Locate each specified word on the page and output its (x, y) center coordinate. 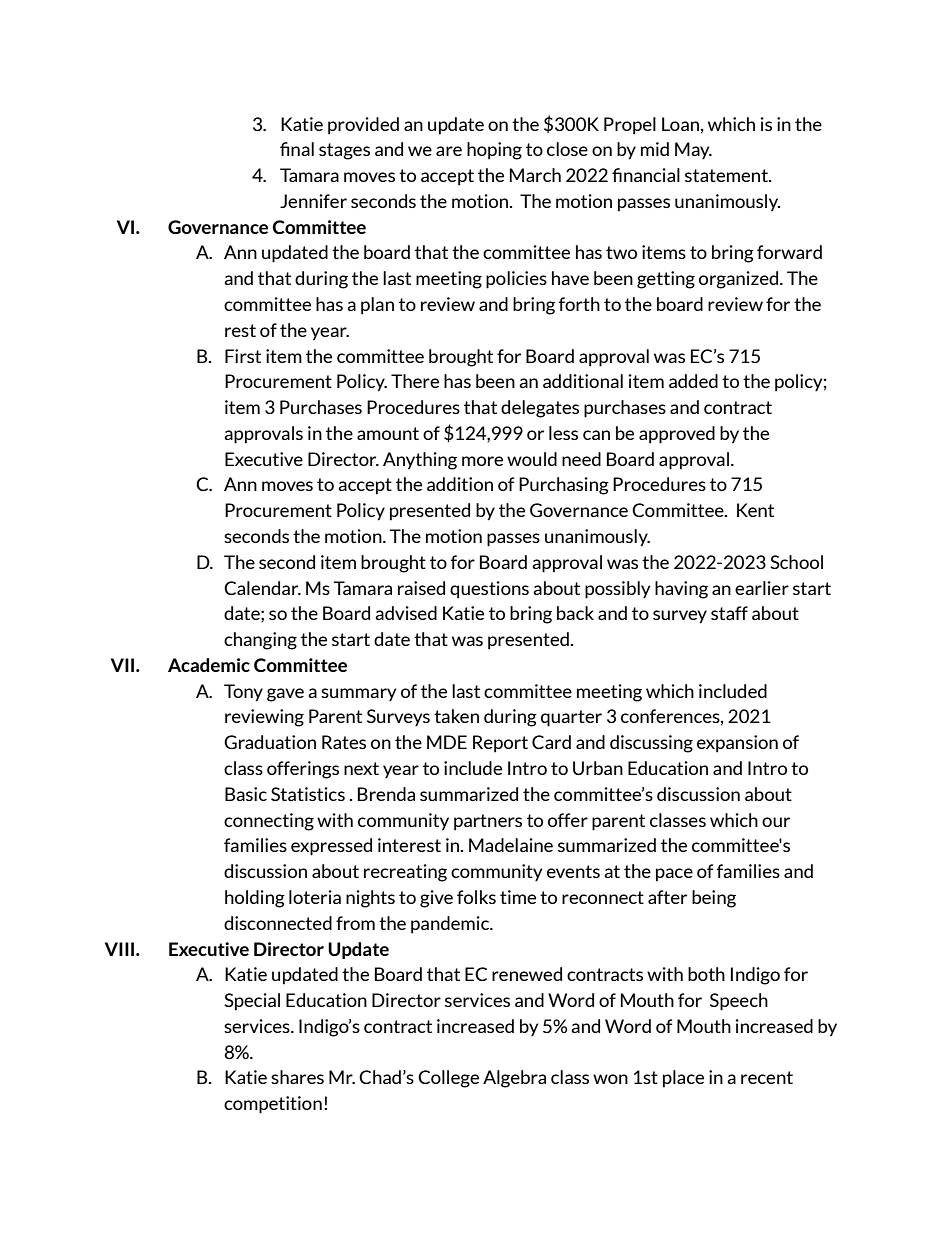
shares (297, 1077)
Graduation (270, 742)
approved (677, 435)
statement (727, 175)
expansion (737, 744)
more (482, 461)
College (448, 1079)
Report (500, 744)
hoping (494, 151)
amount (388, 433)
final (297, 149)
